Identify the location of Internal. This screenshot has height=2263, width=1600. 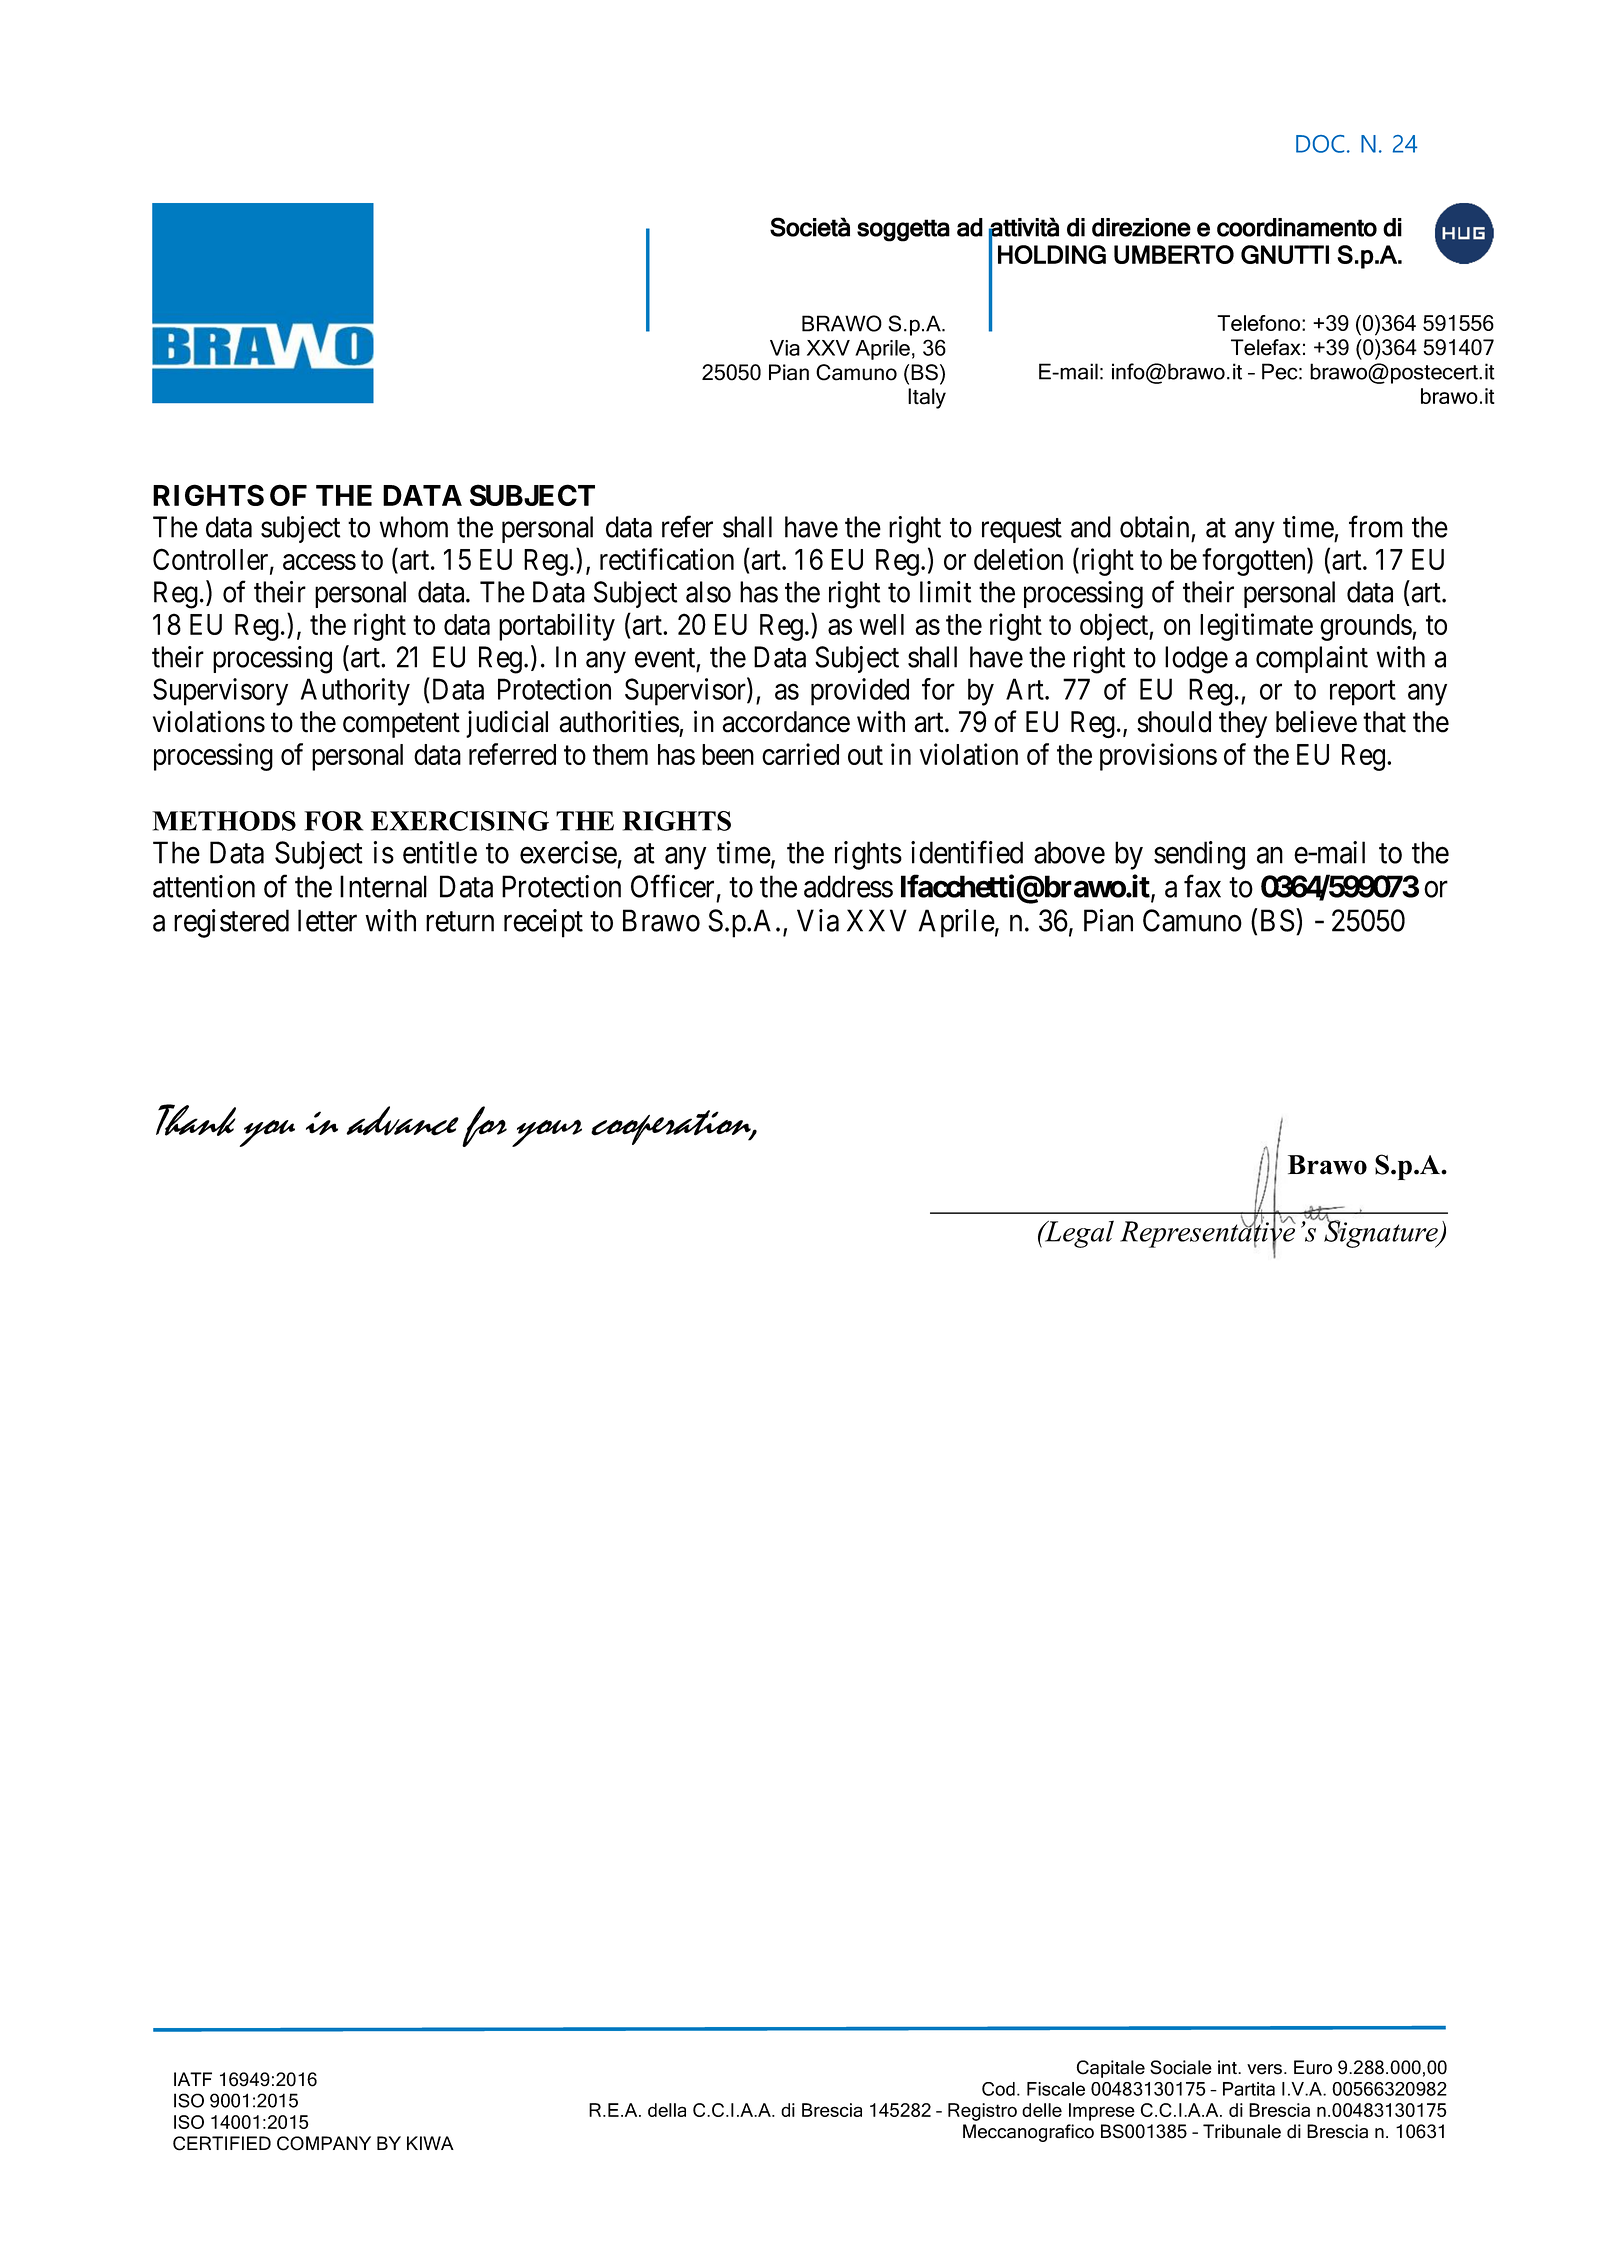
(383, 886).
